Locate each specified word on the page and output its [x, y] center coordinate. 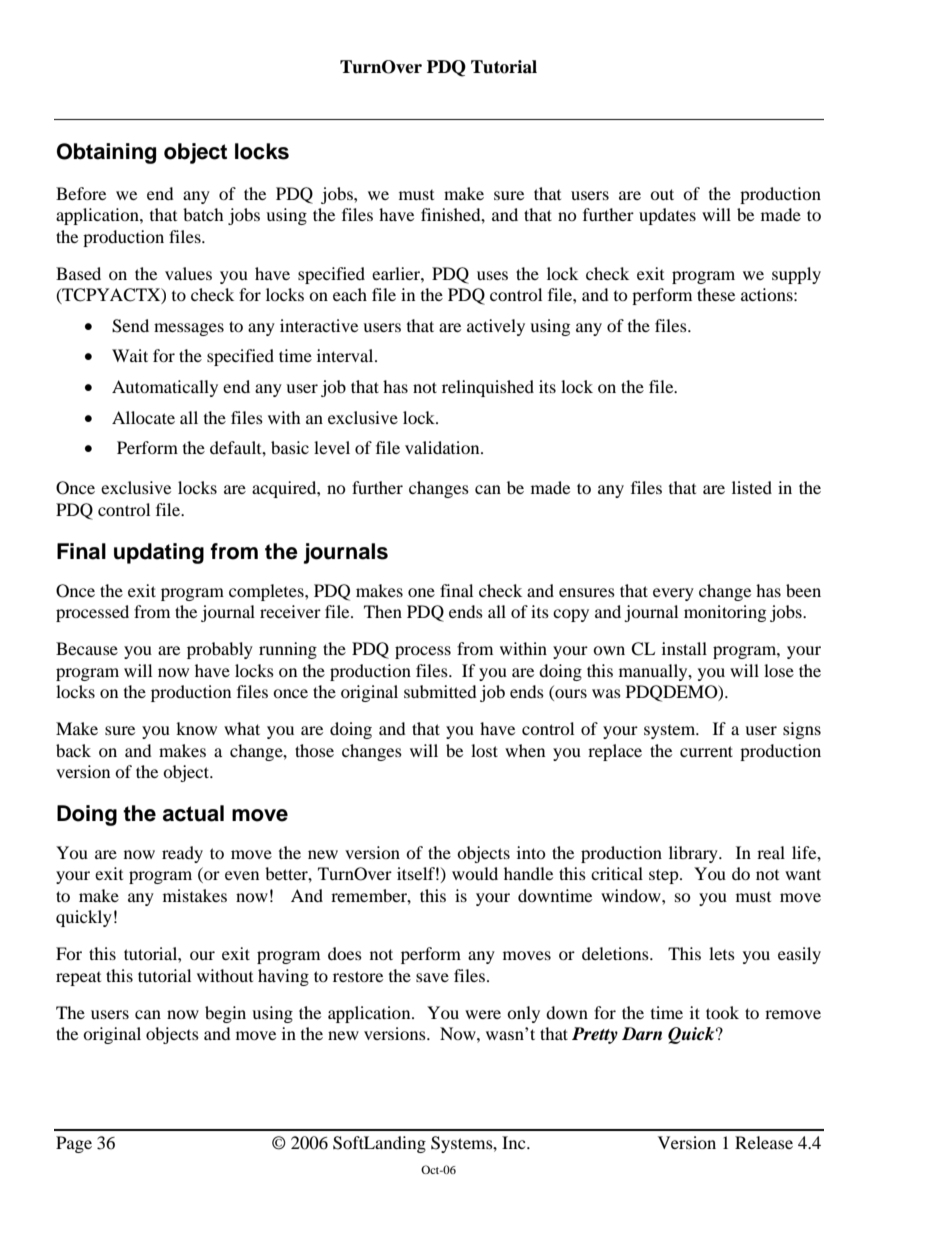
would [475, 873]
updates [667, 216]
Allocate [143, 417]
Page [74, 1144]
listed [752, 487]
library [694, 854]
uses [492, 275]
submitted [440, 691]
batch [203, 214]
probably [220, 650]
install [684, 648]
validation [443, 447]
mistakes [195, 895]
